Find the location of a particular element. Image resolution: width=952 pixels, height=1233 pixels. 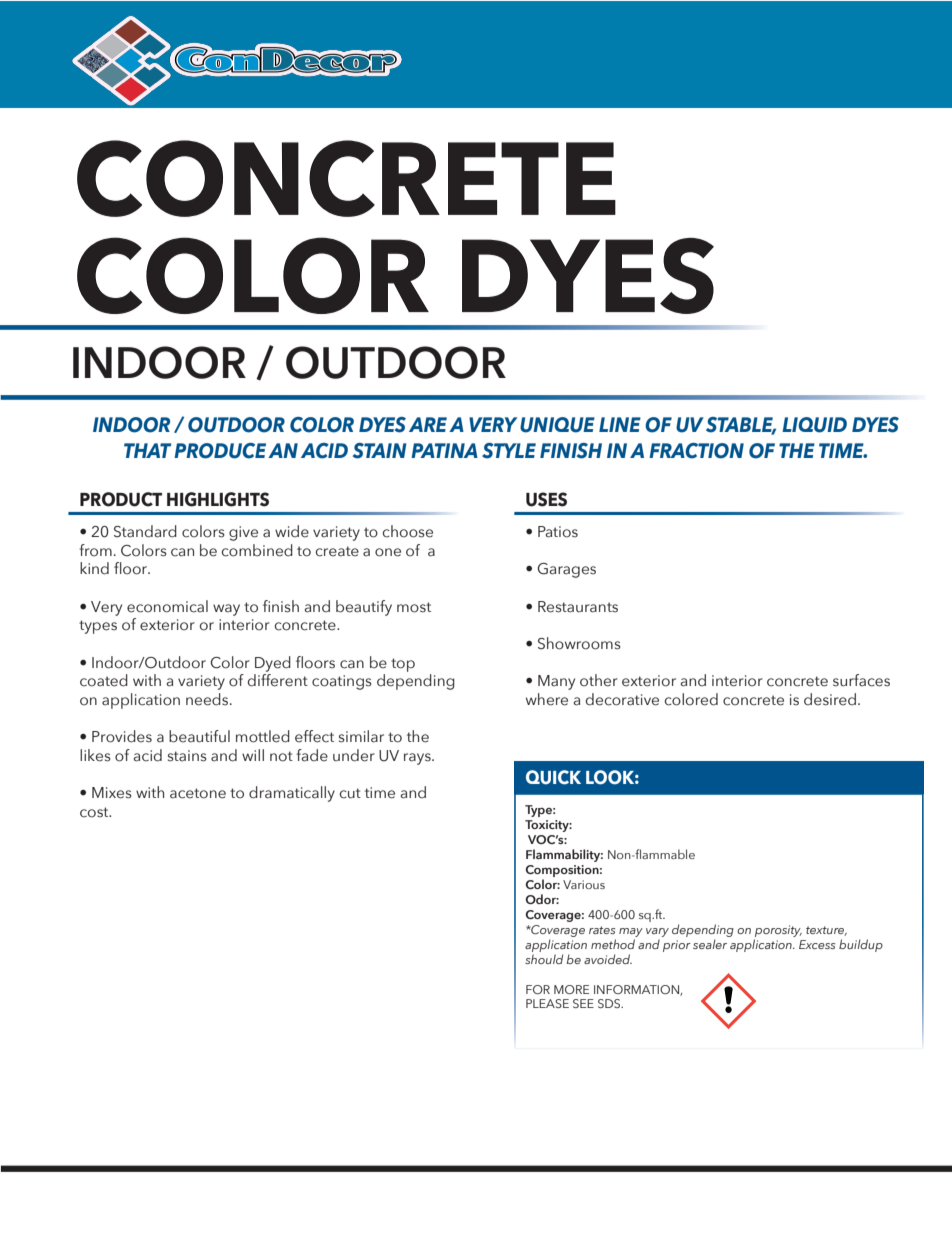

desired is located at coordinates (830, 699).
